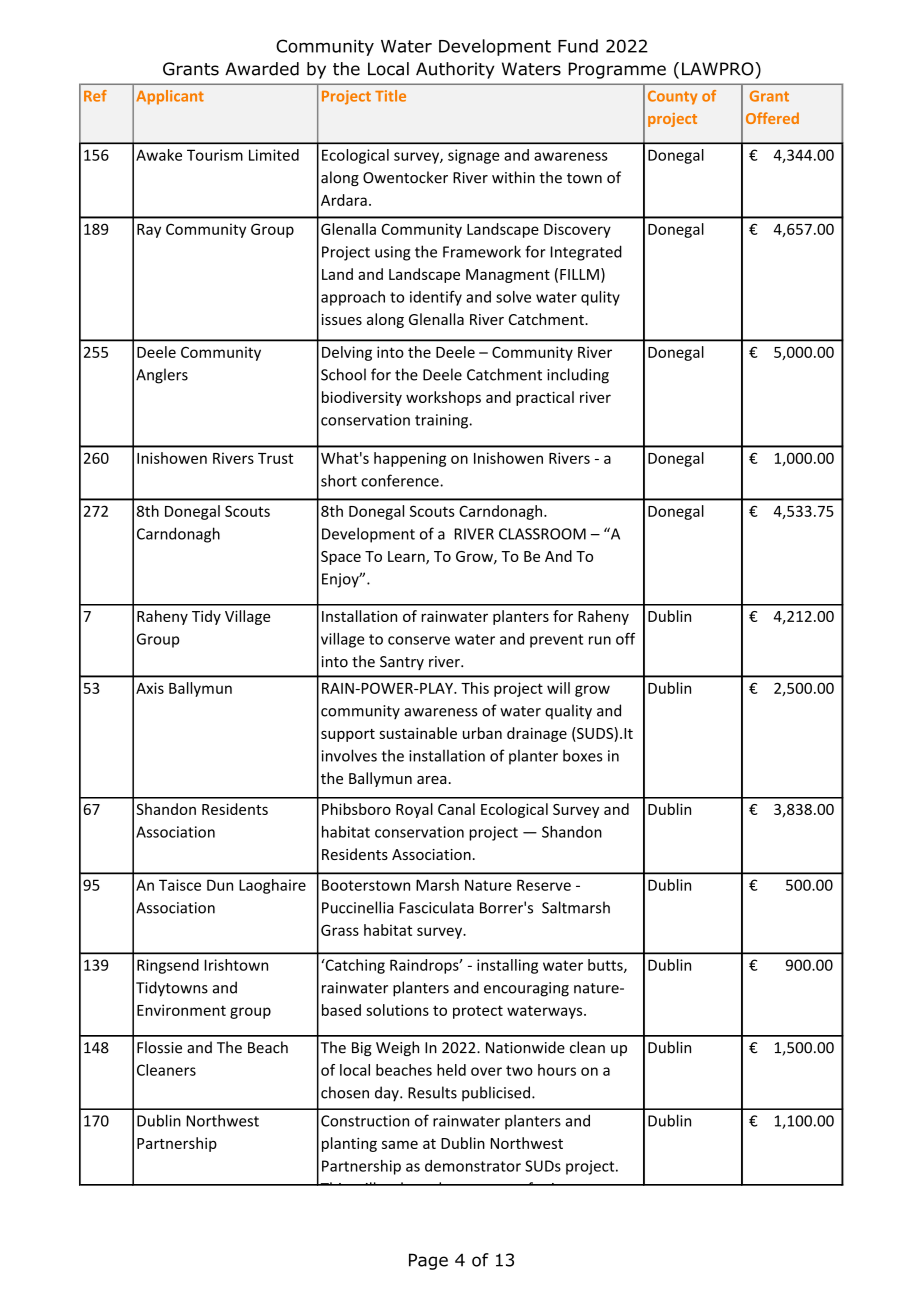 The width and height of the page is (924, 1308). What do you see at coordinates (170, 97) in the page?
I see `Applicant` at bounding box center [170, 97].
